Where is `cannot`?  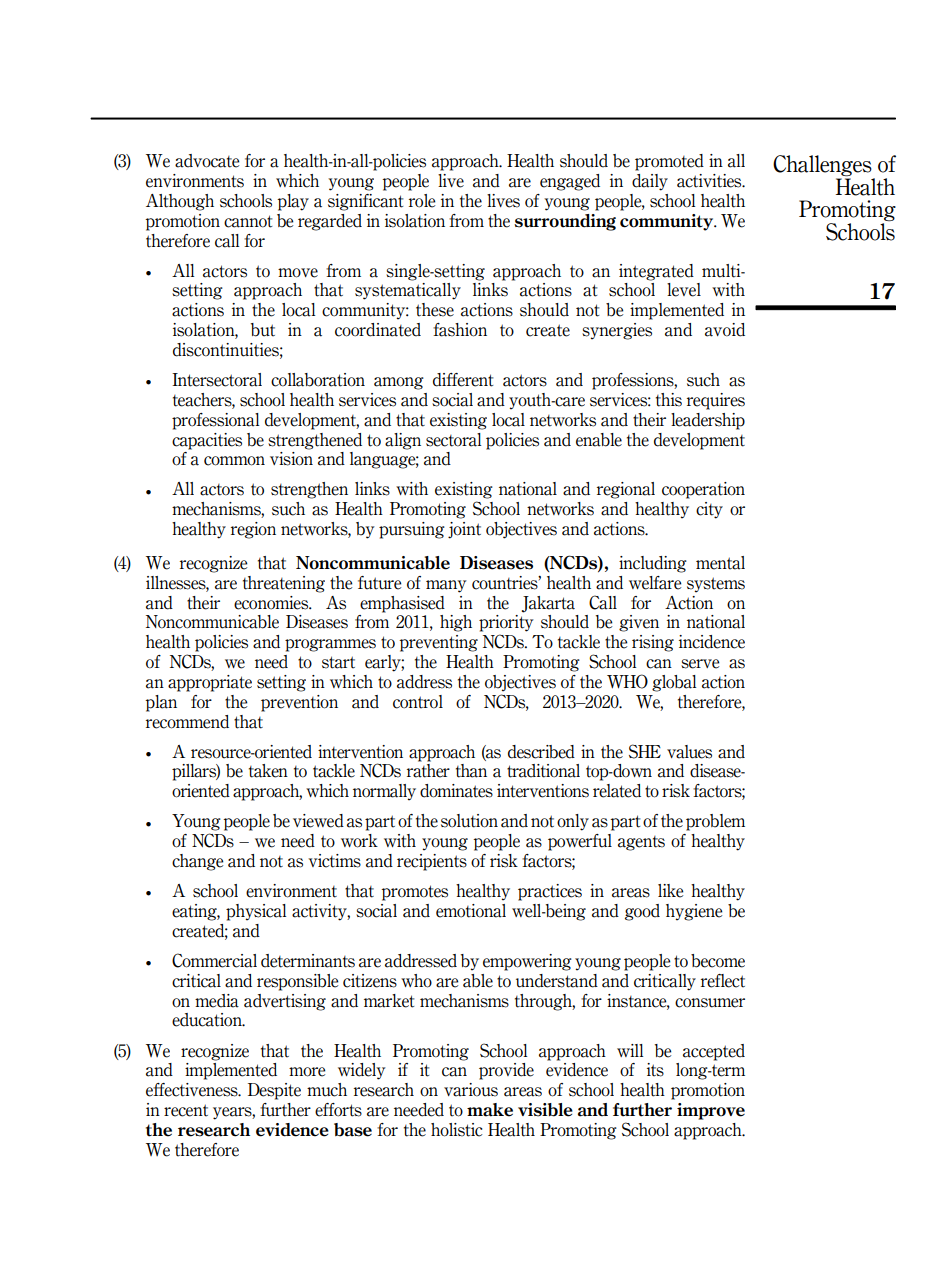 cannot is located at coordinates (248, 221).
